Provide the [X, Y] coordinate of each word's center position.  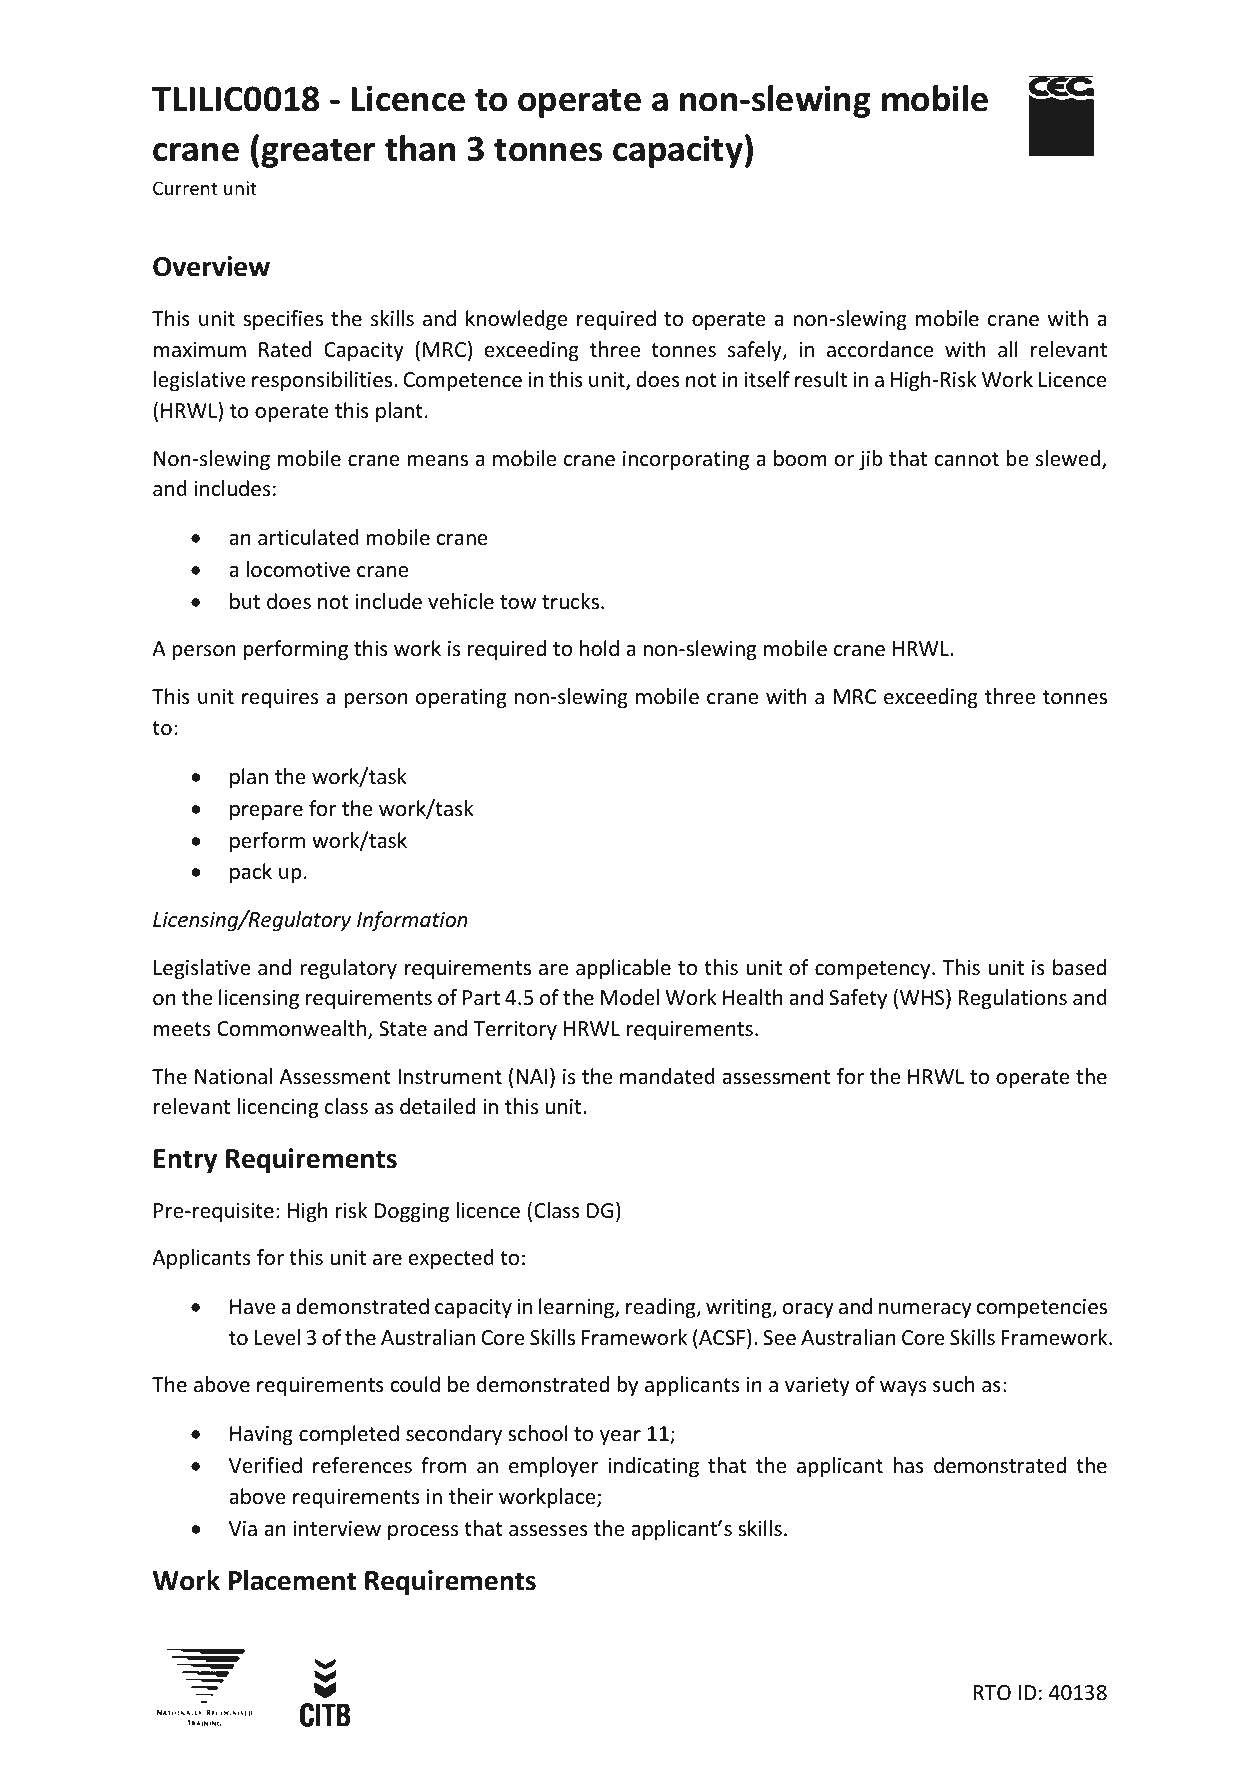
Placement [292, 1580]
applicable [623, 969]
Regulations [1012, 999]
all [1008, 349]
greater [318, 153]
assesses [548, 1531]
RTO [992, 1692]
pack [251, 873]
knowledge [517, 320]
